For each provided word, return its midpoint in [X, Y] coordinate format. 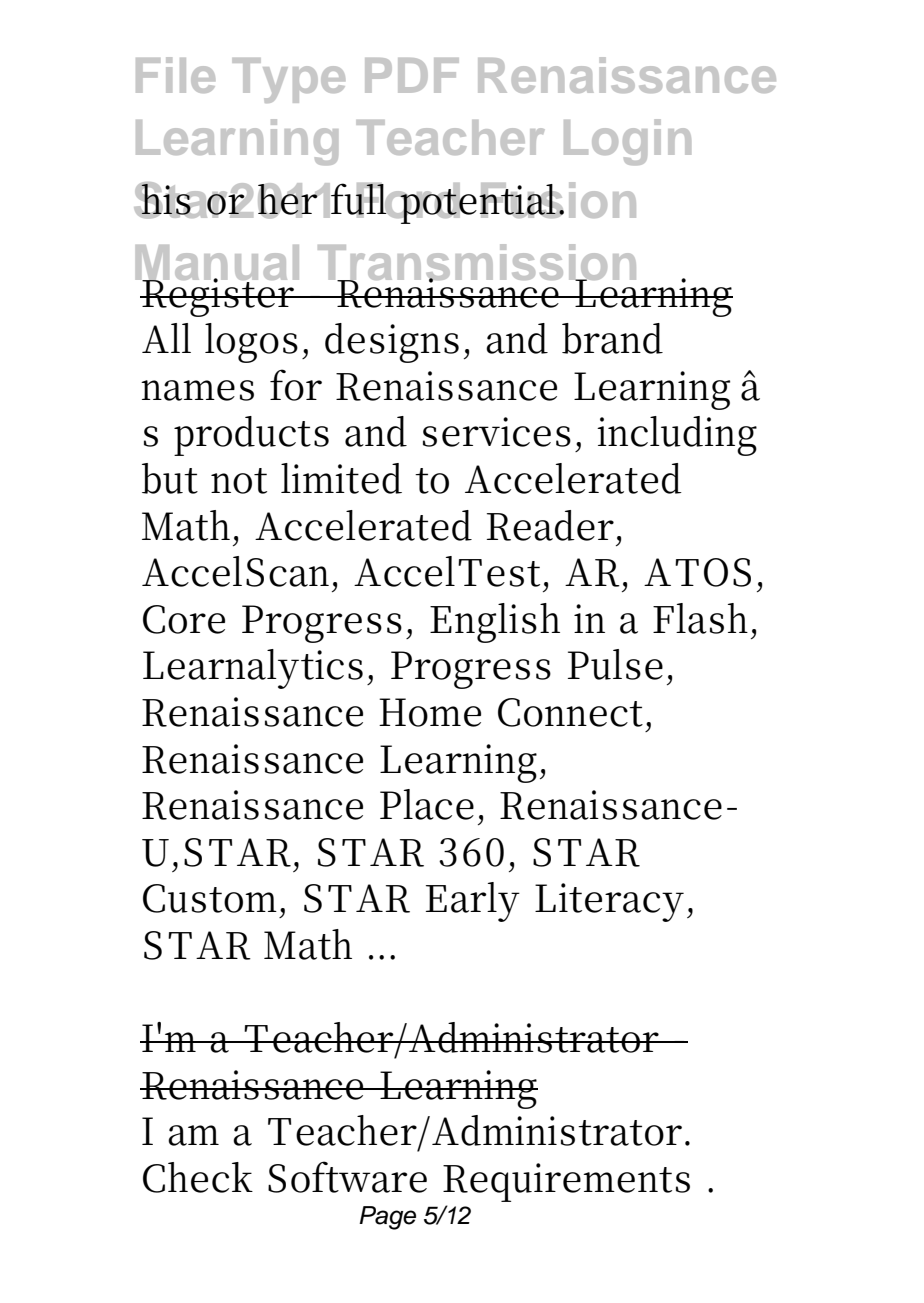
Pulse [615, 664]
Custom [212, 898]
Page [387, 1218]
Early [473, 902]
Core [184, 619]
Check [198, 1177]
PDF [412, 75]
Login [627, 142]
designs [392, 343]
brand [612, 338]
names [197, 390]
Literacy [609, 902]
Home [430, 712]
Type [288, 80]
